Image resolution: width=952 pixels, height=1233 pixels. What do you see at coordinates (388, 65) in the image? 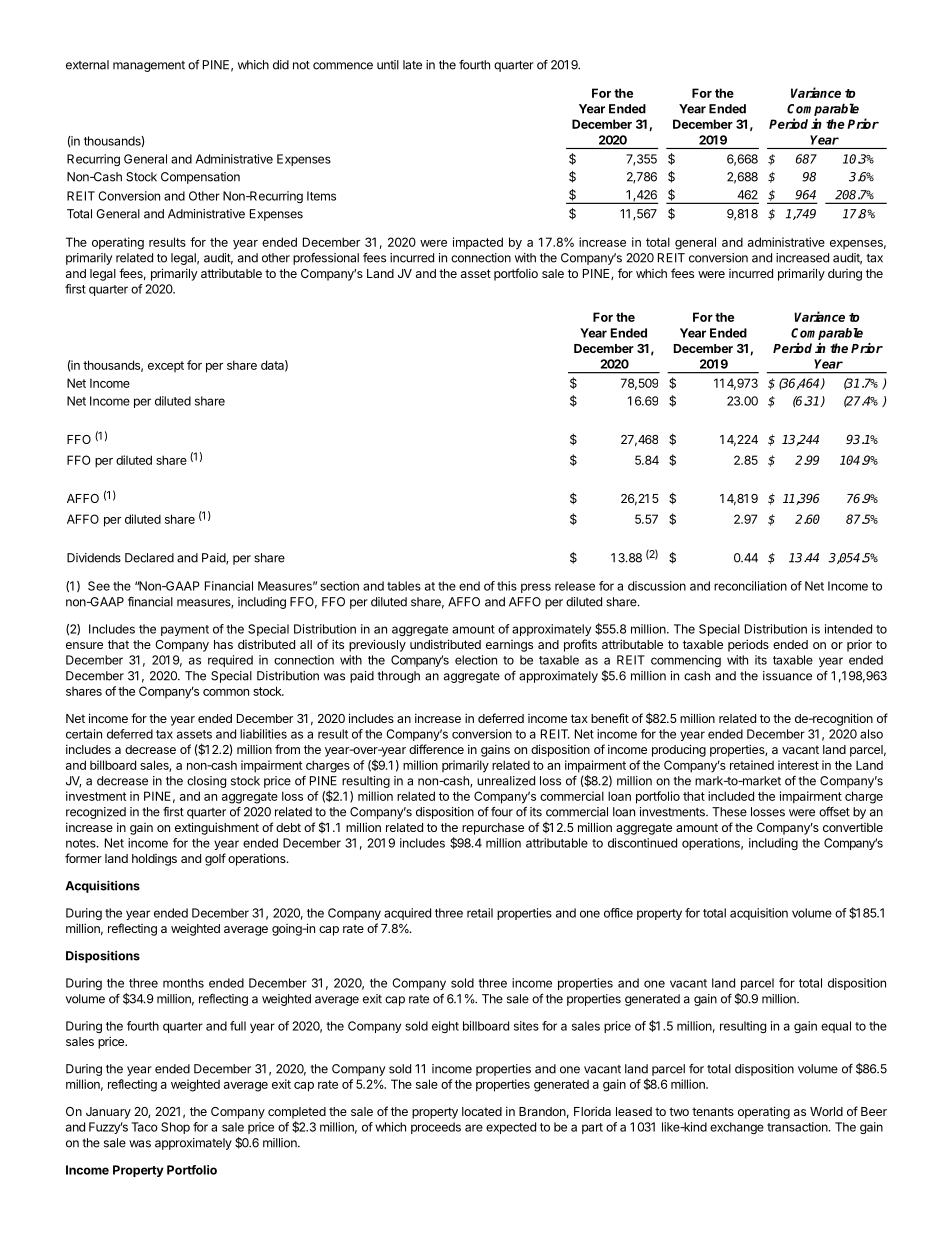
I see `until` at bounding box center [388, 65].
